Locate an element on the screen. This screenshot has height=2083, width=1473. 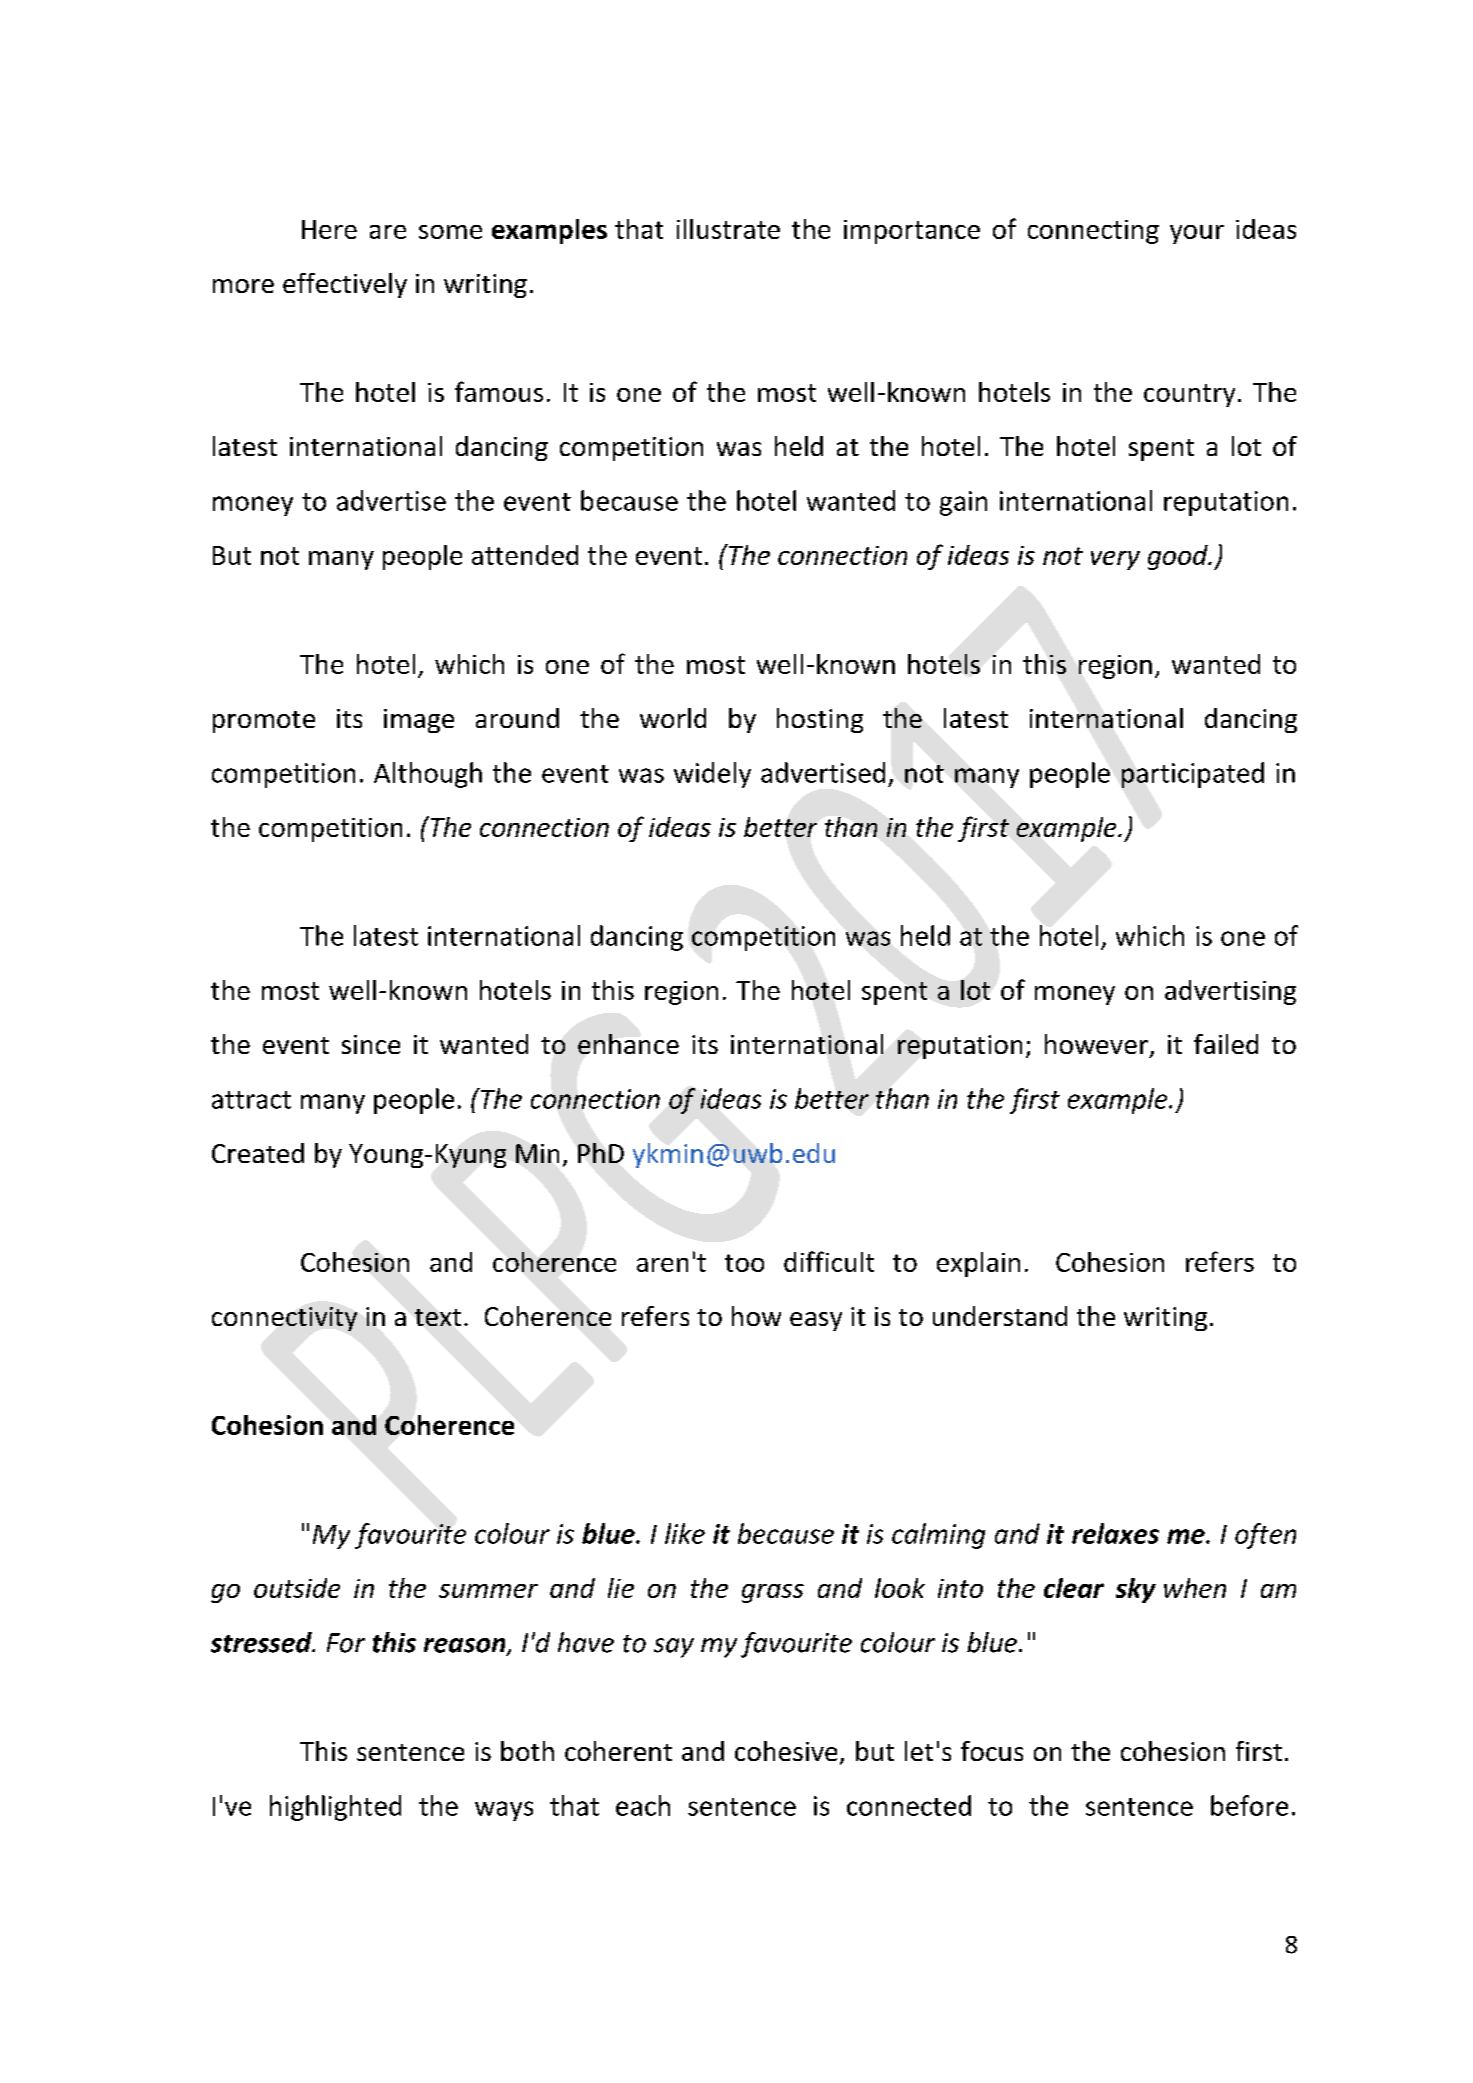
illustrate is located at coordinates (728, 229).
